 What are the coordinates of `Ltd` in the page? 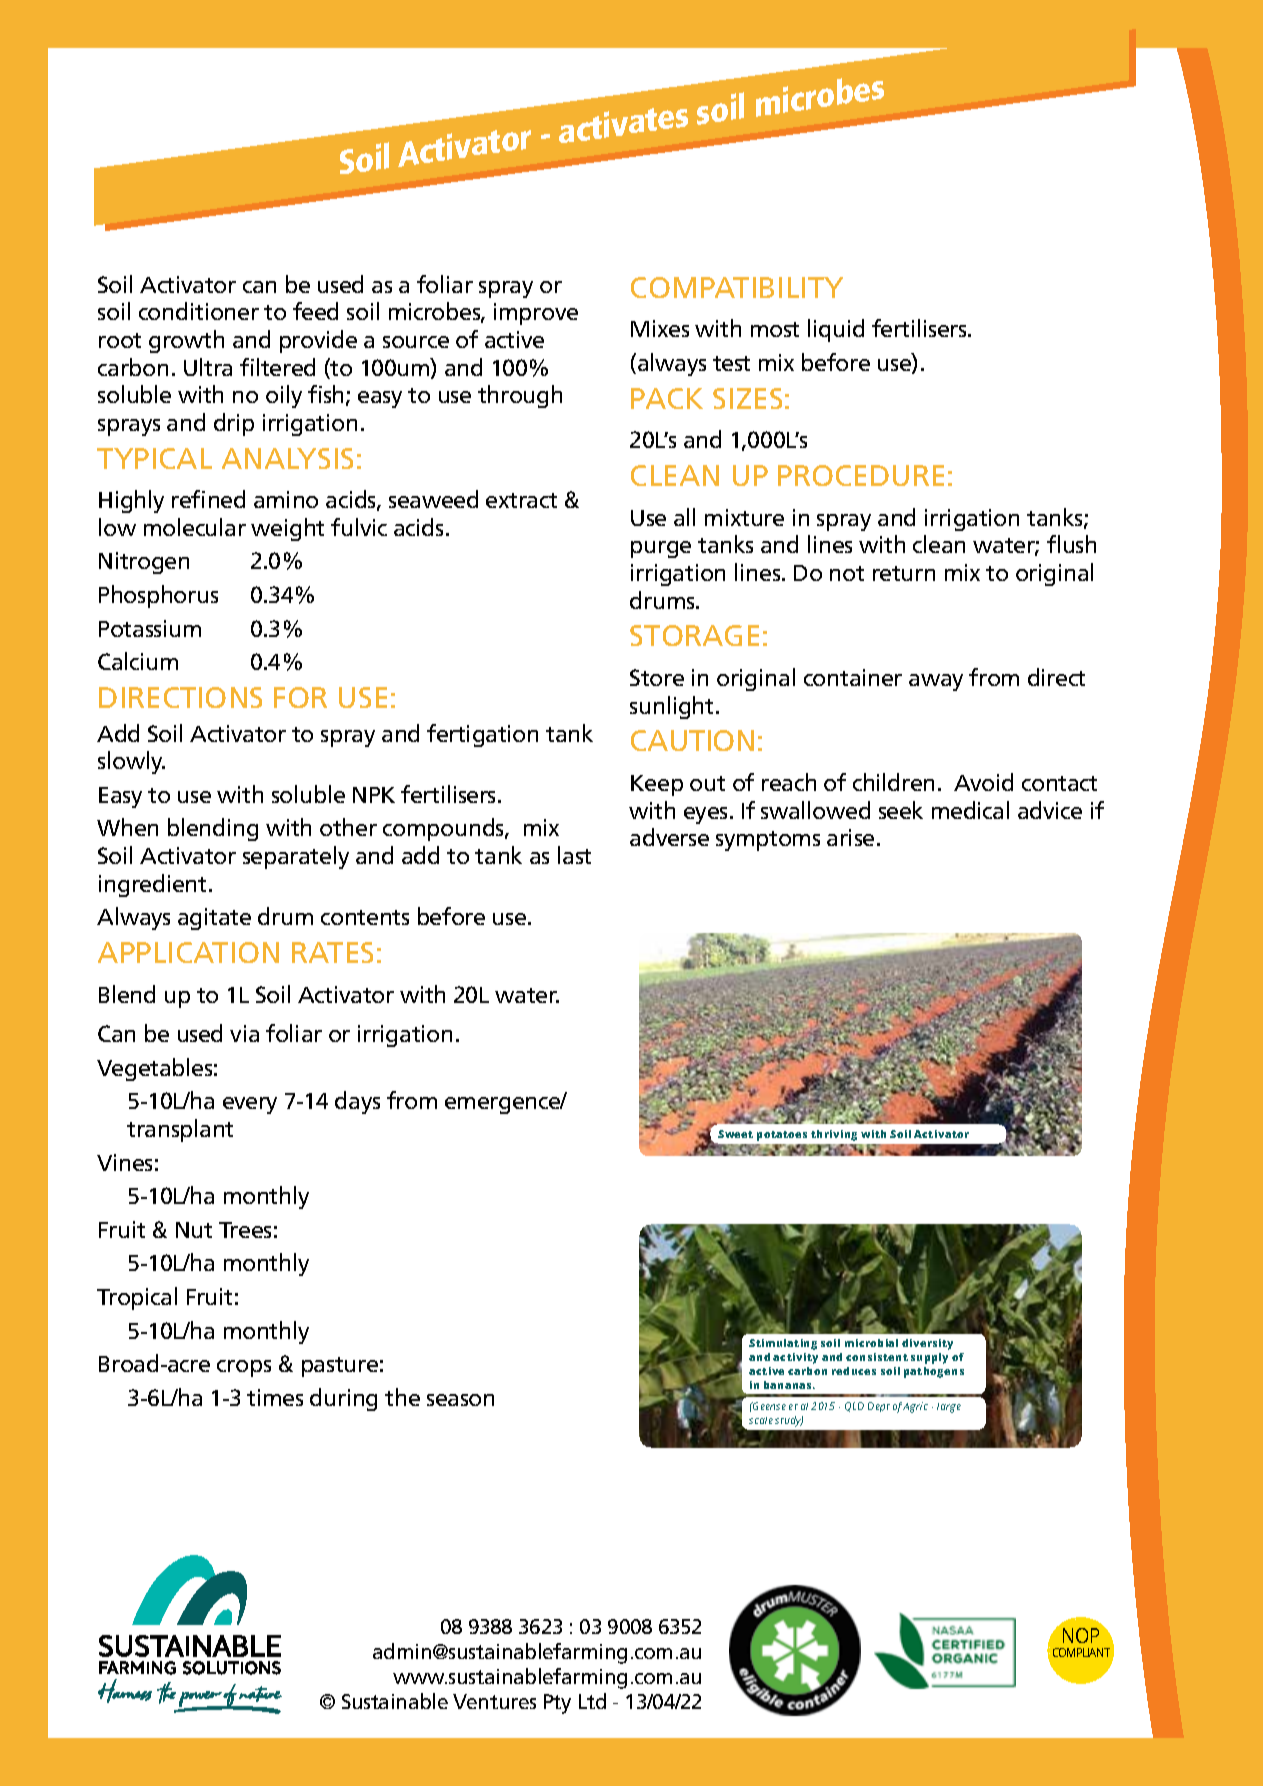 It's located at (592, 1701).
